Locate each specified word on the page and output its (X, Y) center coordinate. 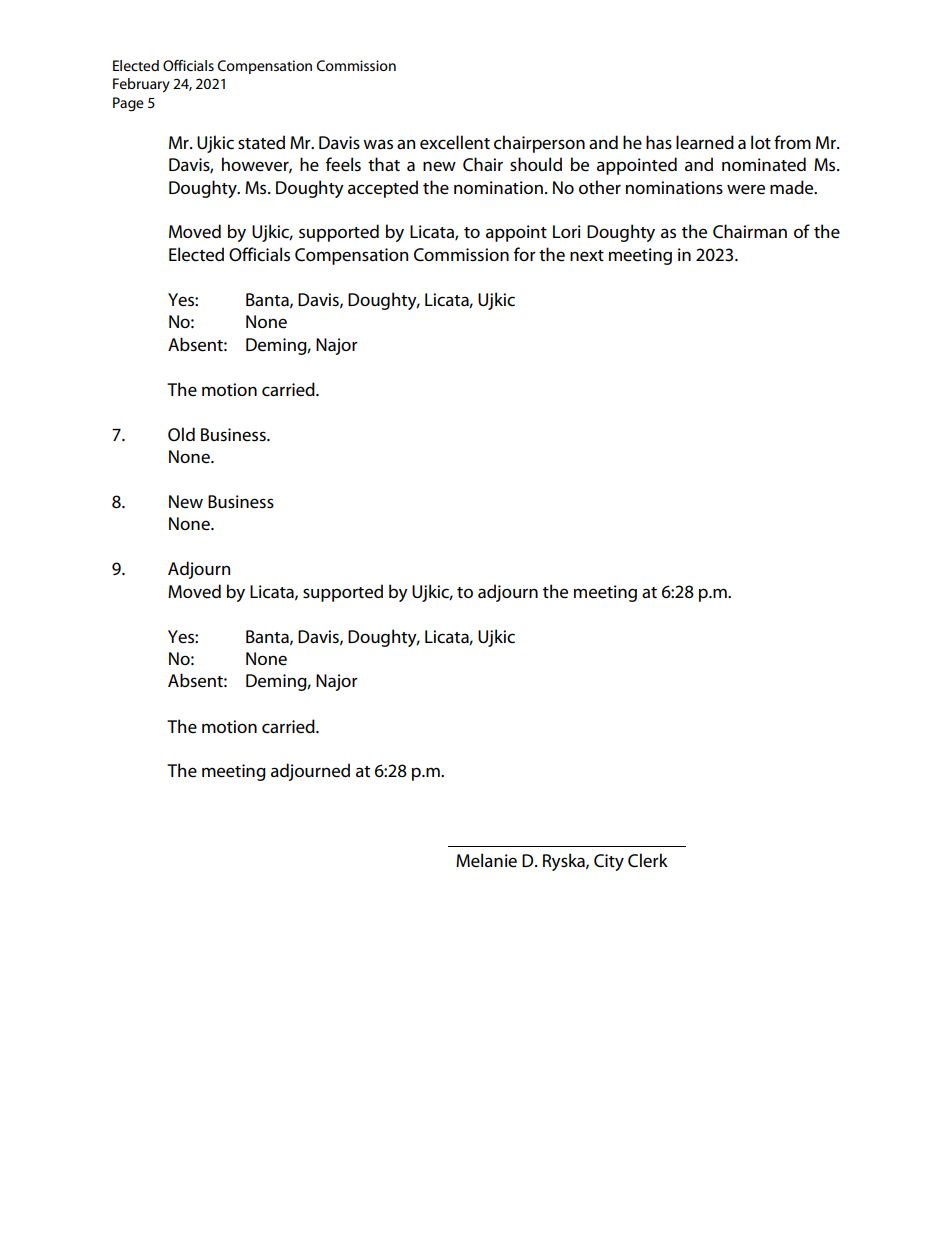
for (525, 254)
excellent (455, 142)
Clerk (648, 860)
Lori (567, 231)
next (587, 256)
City (609, 862)
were (746, 189)
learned (705, 142)
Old (181, 434)
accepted (383, 189)
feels (343, 164)
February (141, 85)
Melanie (486, 860)
